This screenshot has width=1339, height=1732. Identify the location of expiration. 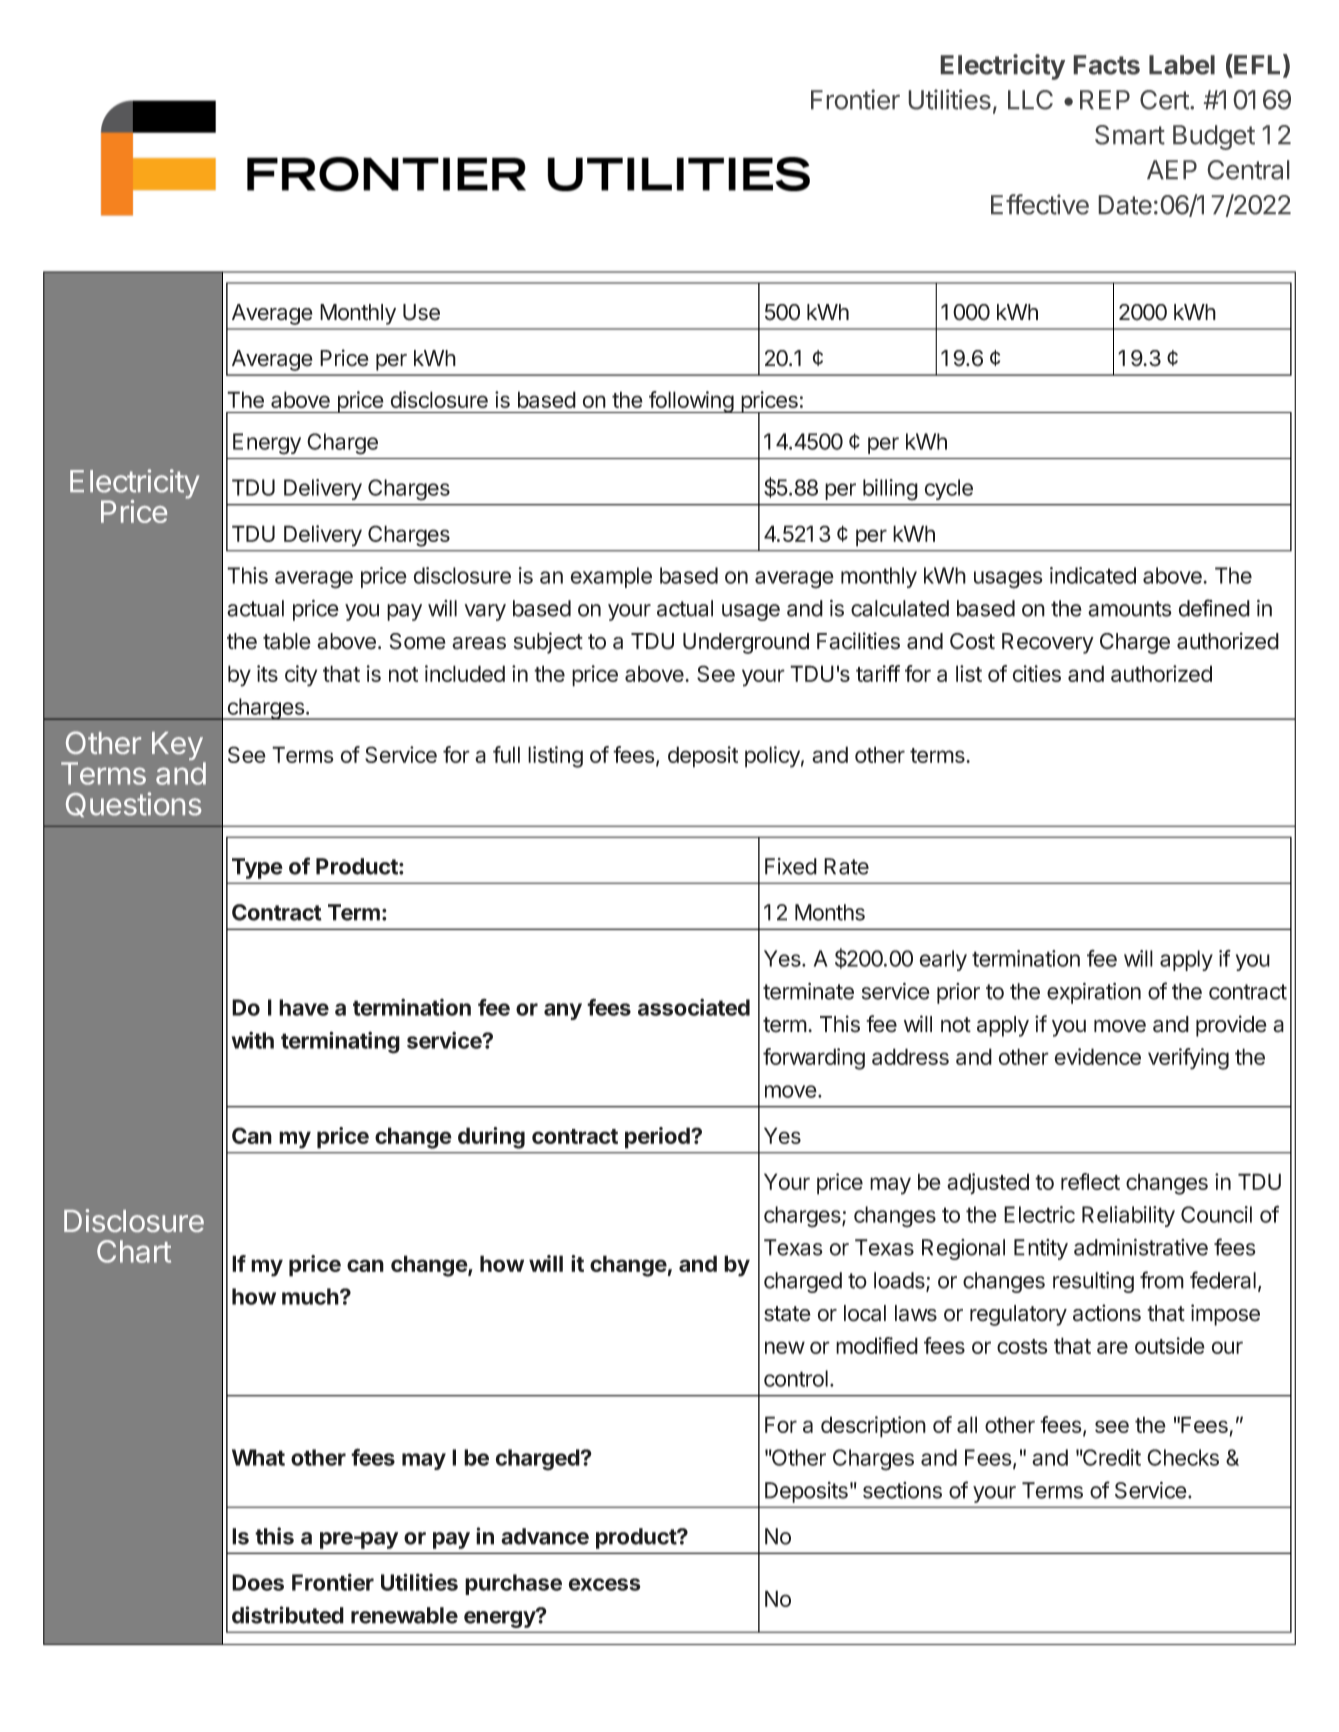
(1094, 993).
